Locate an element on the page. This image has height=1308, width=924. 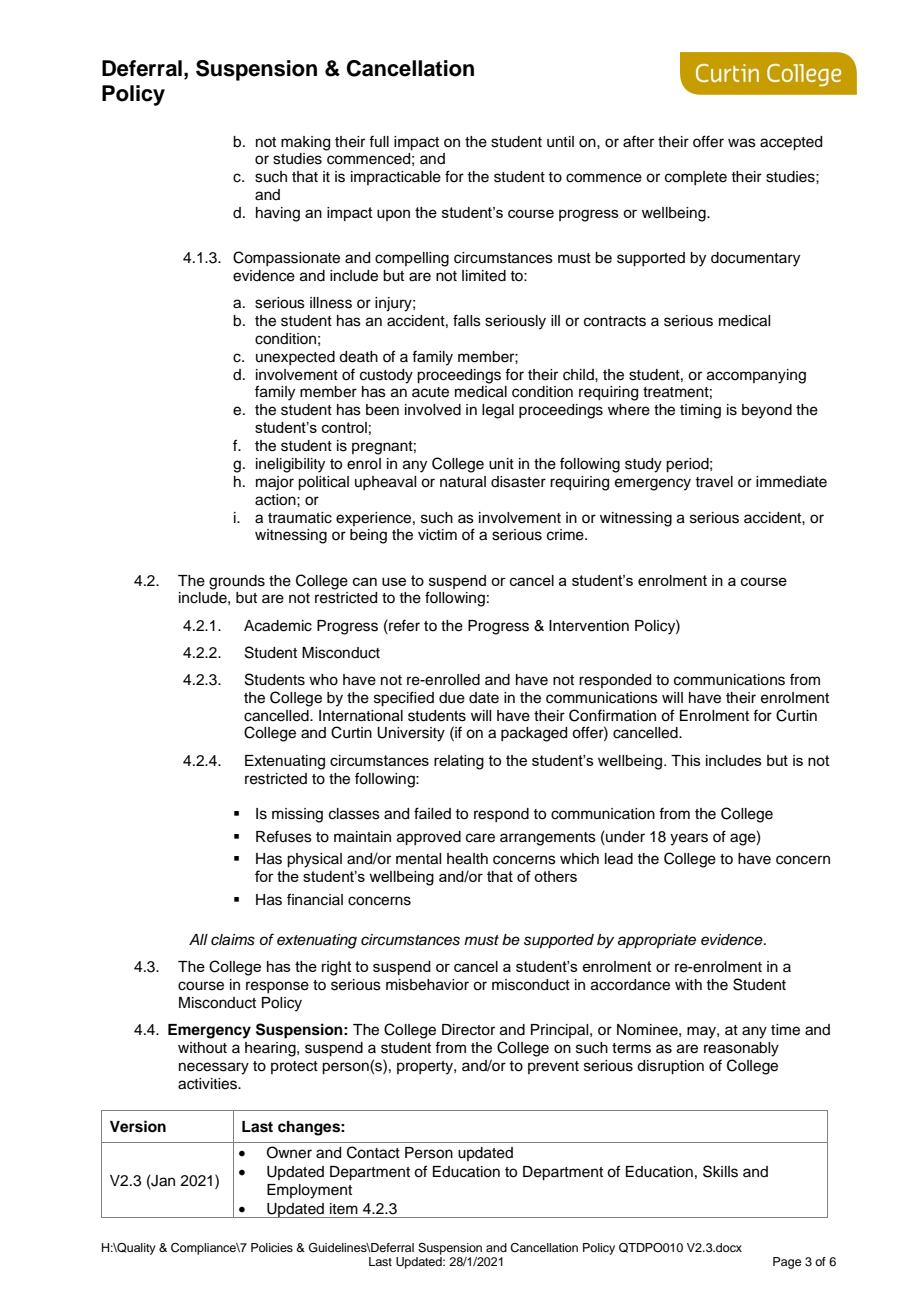
item is located at coordinates (344, 1209).
